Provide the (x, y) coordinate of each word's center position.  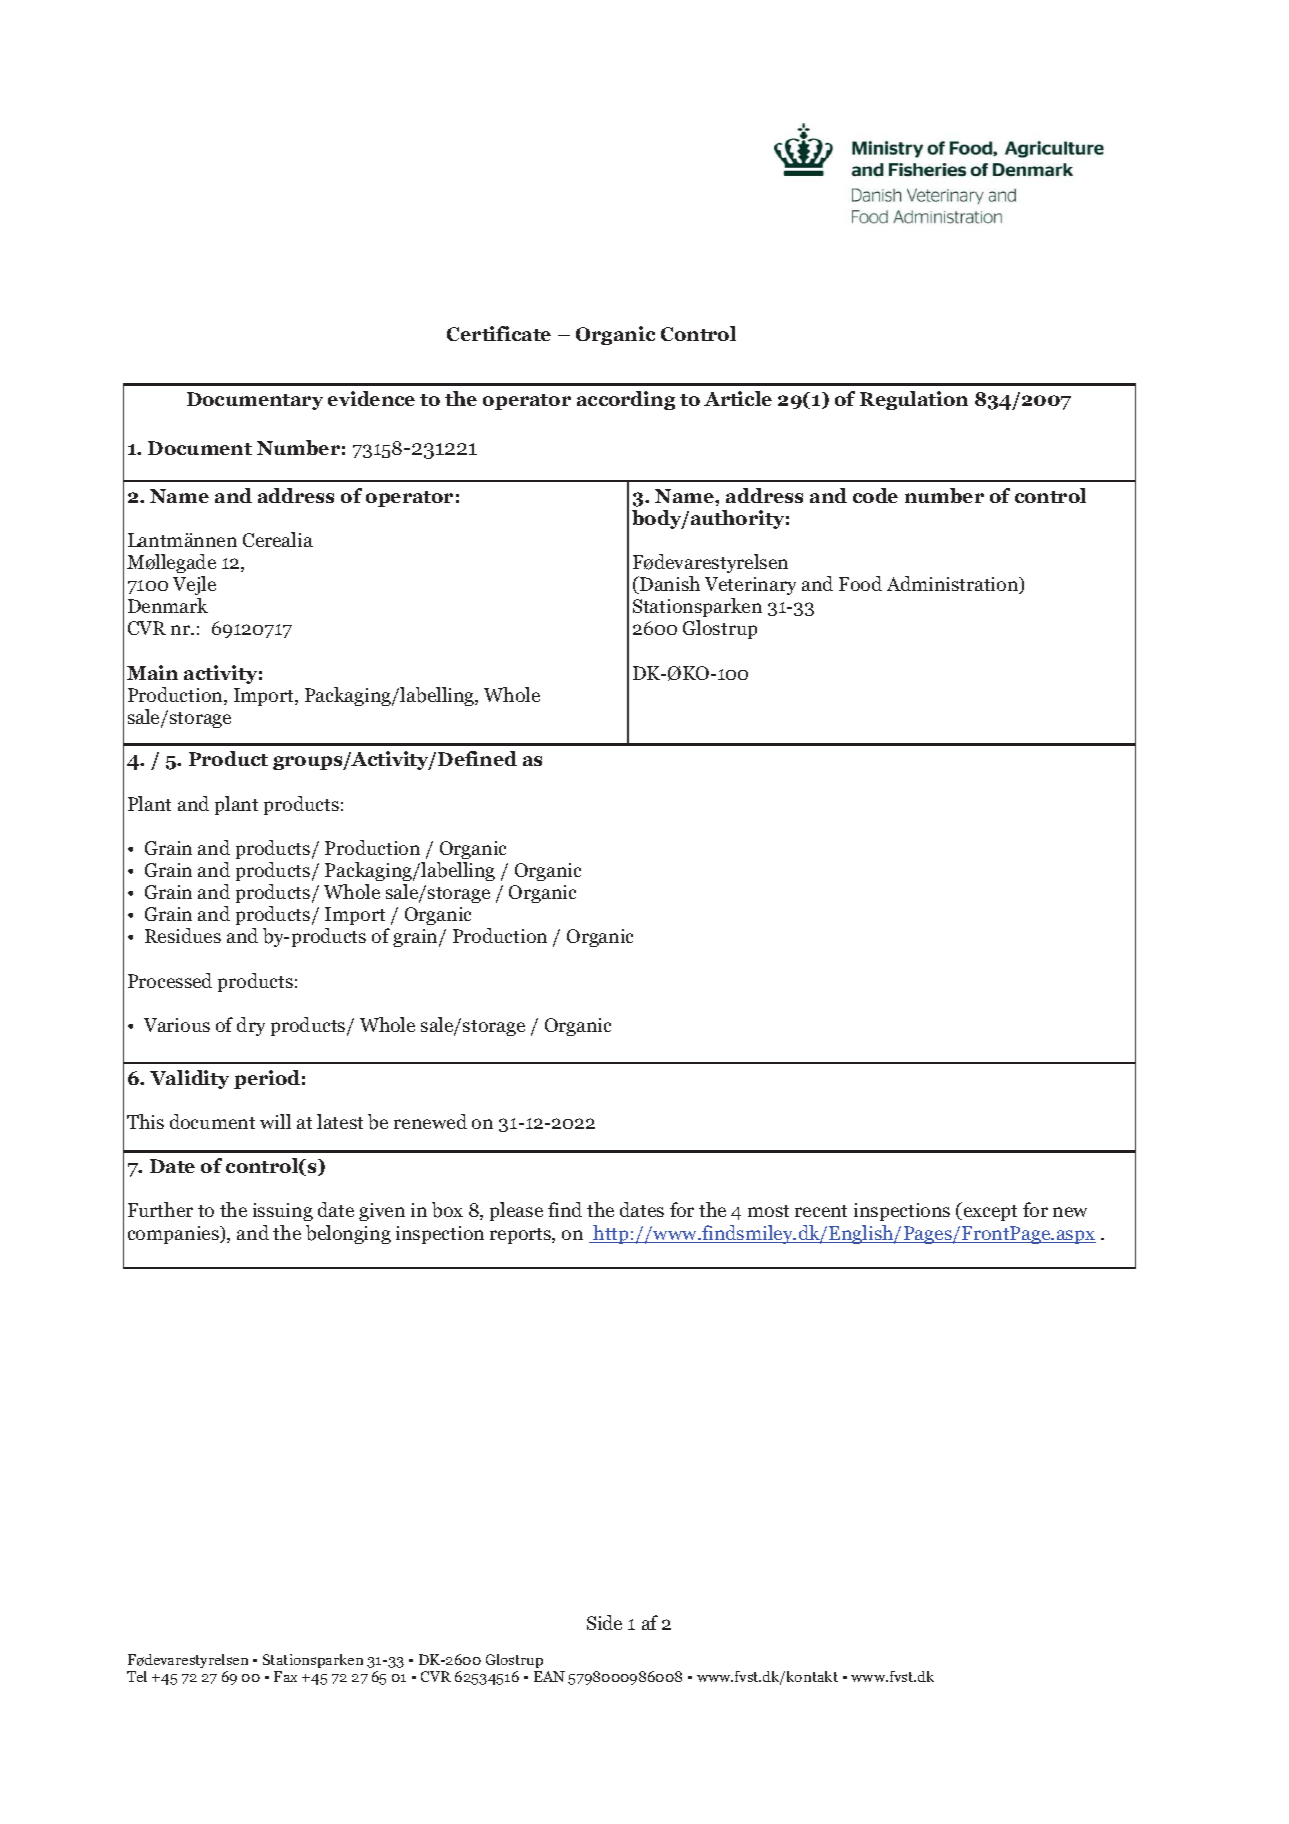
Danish (669, 585)
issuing (283, 1212)
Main (152, 672)
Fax (285, 1676)
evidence (371, 398)
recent (821, 1211)
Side (604, 1622)
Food (860, 583)
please (516, 1211)
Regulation (914, 400)
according (626, 400)
